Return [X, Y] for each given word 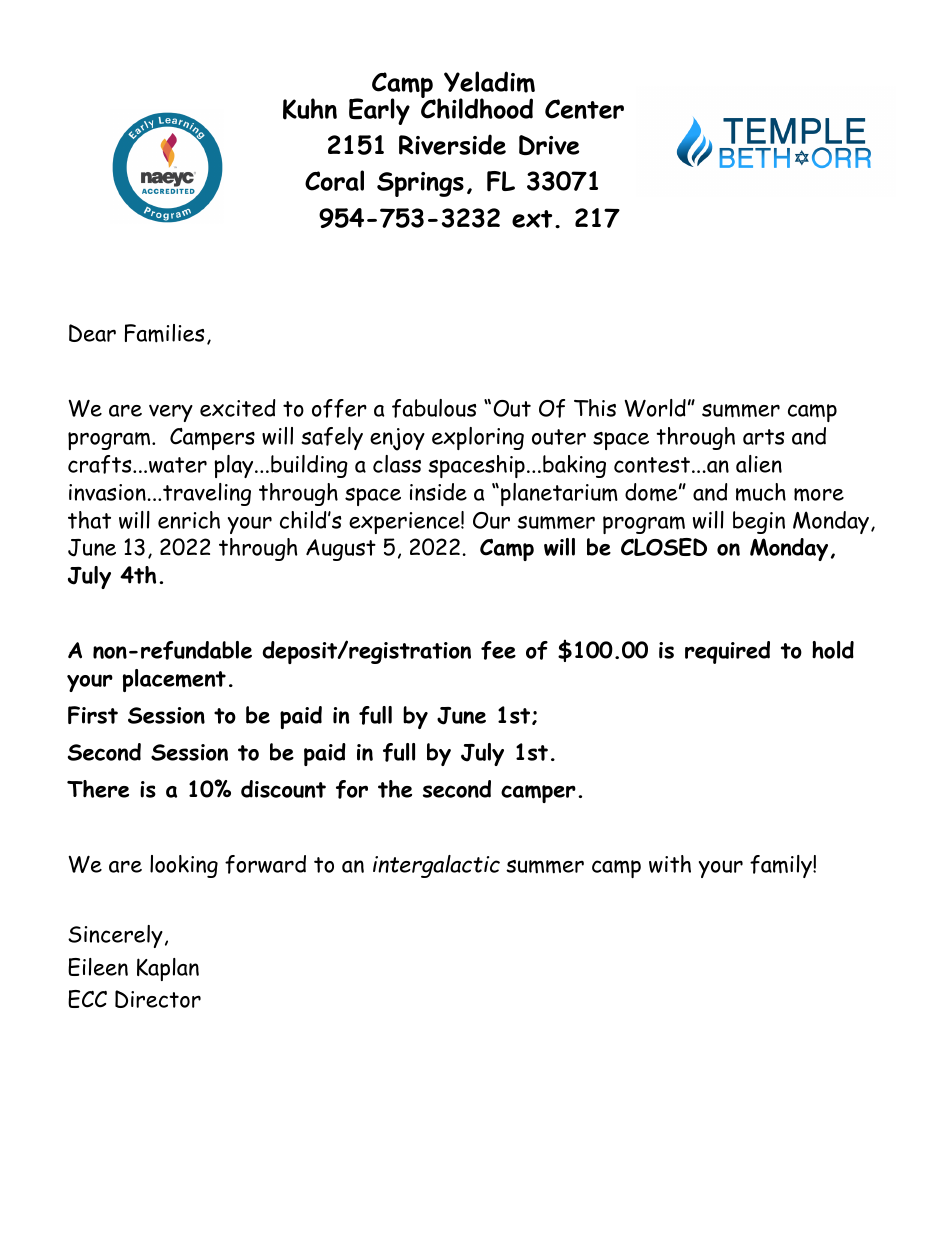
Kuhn [310, 109]
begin [759, 522]
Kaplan [168, 969]
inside [438, 492]
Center [584, 109]
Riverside [452, 144]
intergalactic [436, 866]
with [670, 864]
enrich [189, 520]
